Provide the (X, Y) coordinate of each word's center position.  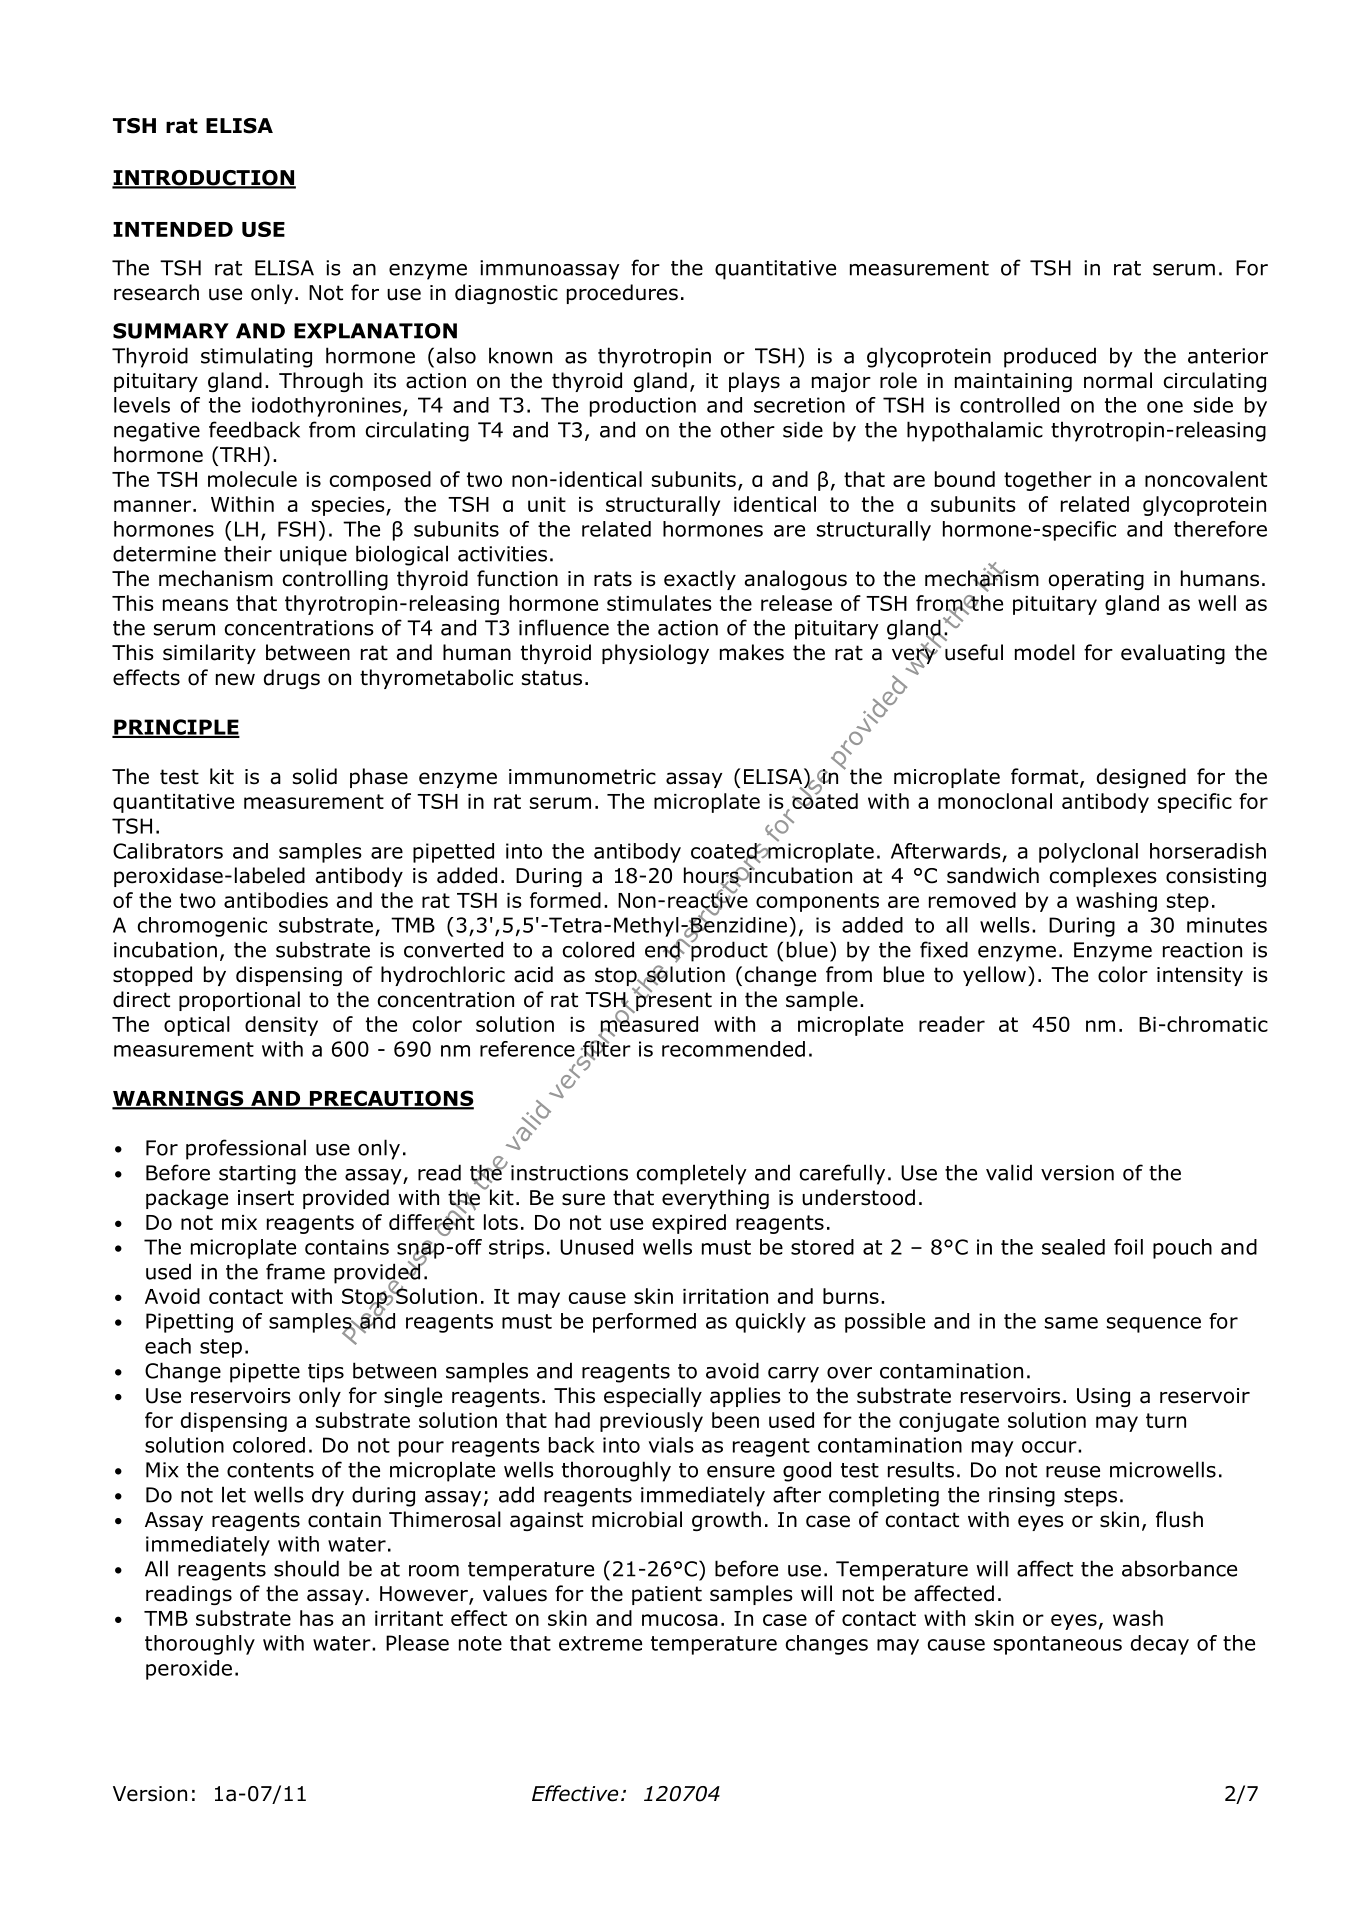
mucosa (680, 1620)
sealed (1073, 1247)
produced (1050, 357)
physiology (655, 654)
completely (692, 1174)
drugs (292, 679)
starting (257, 1175)
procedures (622, 294)
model (1045, 652)
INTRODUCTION (204, 179)
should (306, 1568)
